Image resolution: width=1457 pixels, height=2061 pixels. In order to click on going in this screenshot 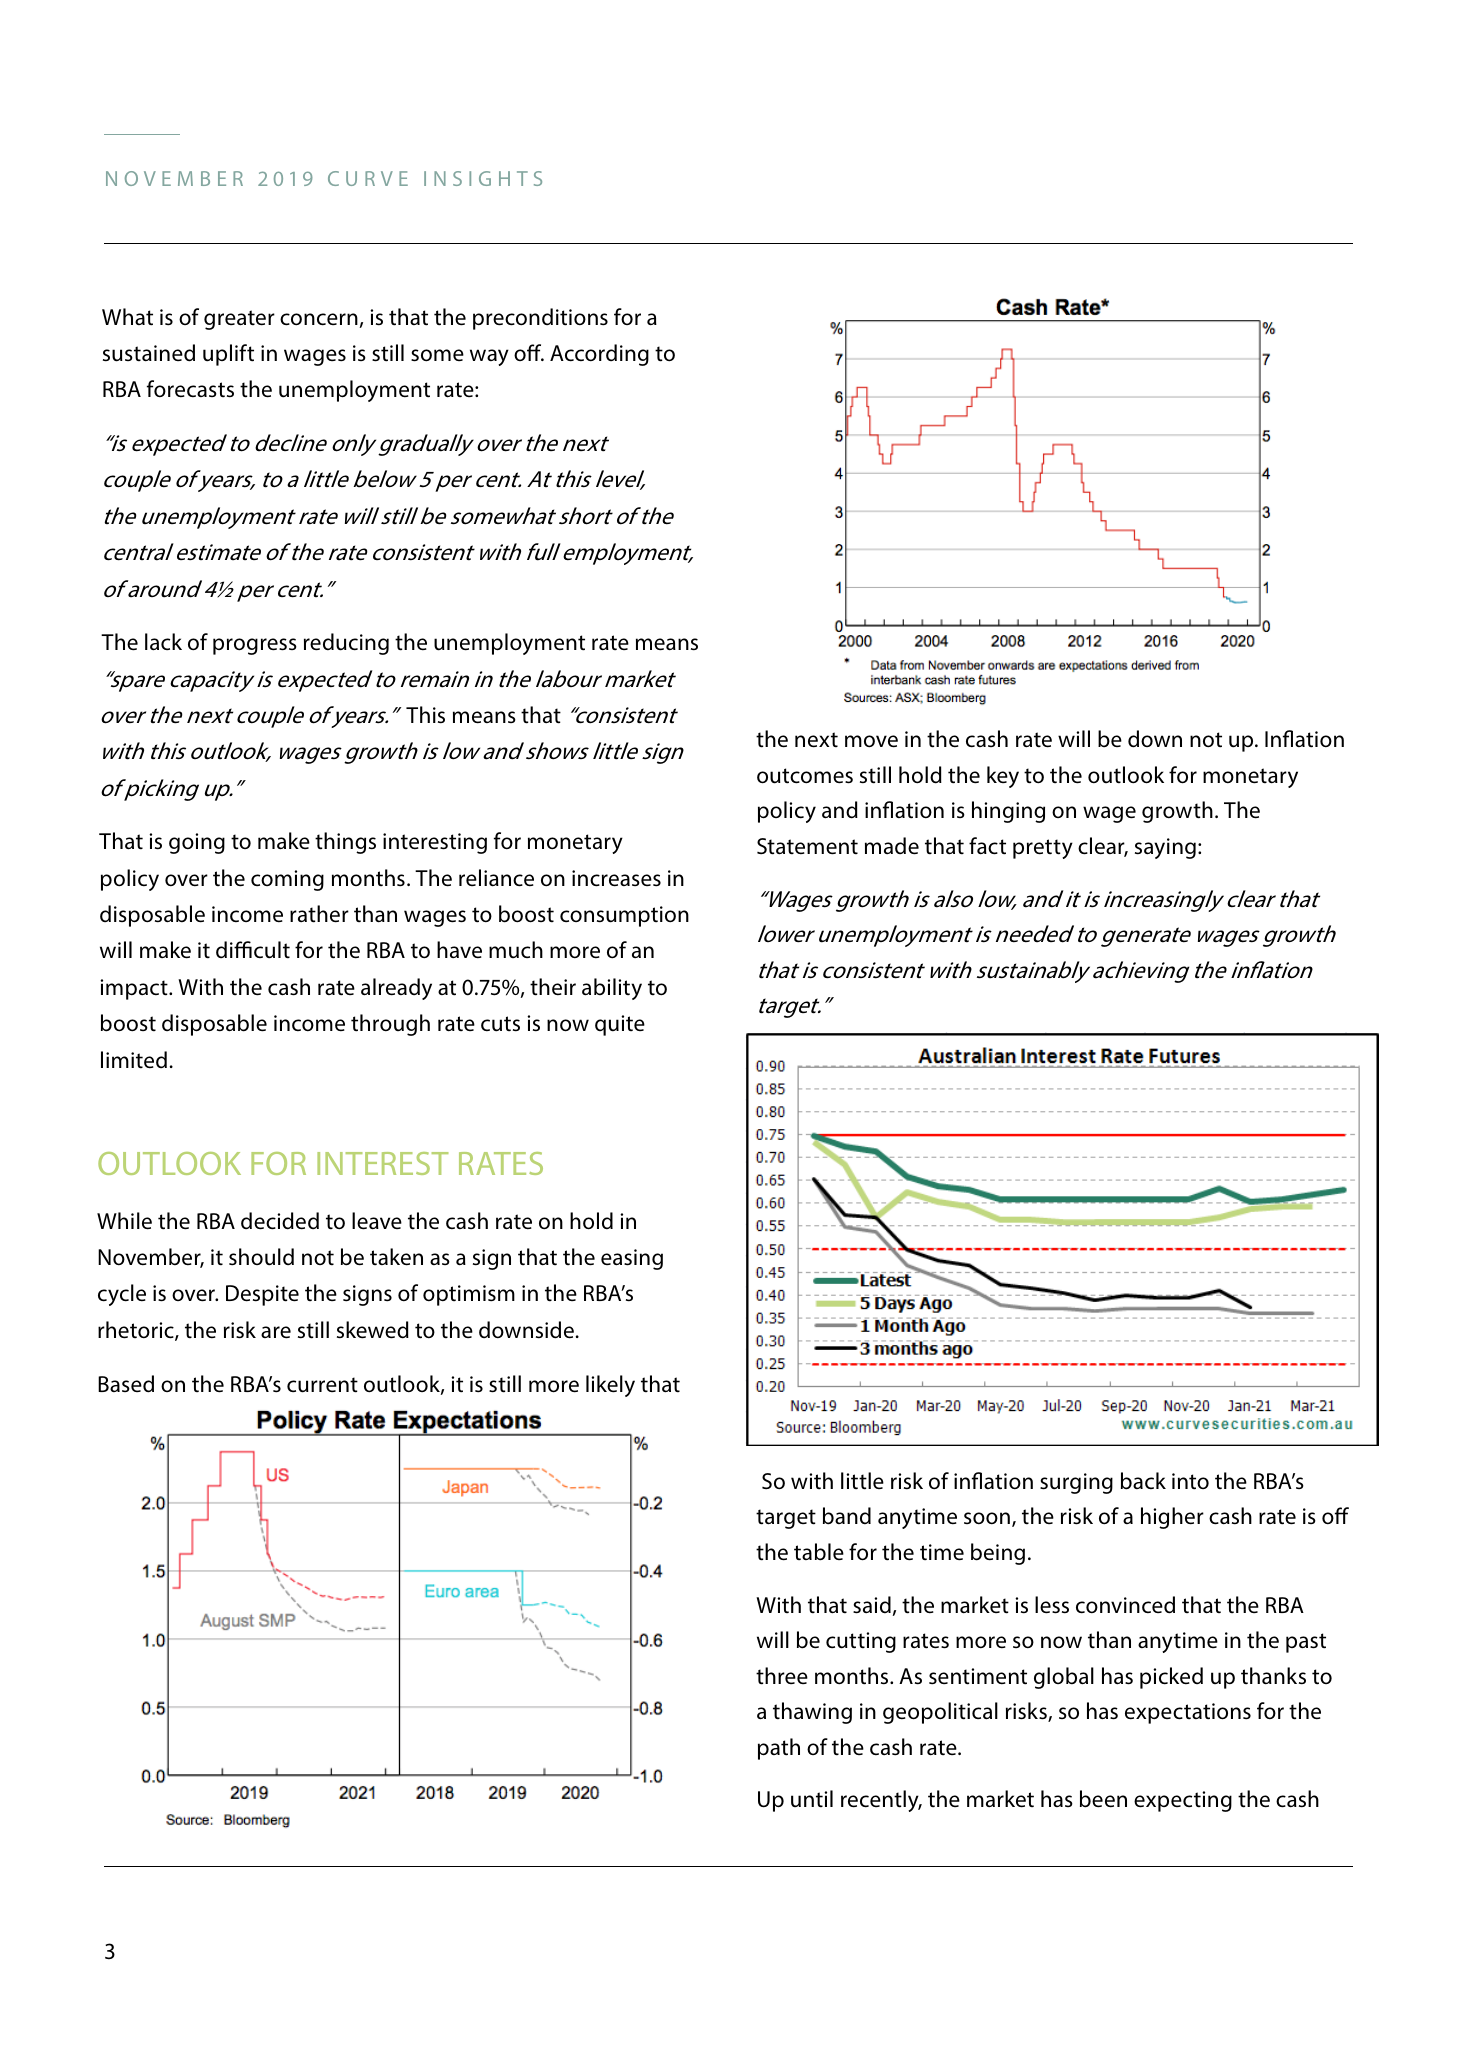, I will do `click(197, 843)`.
